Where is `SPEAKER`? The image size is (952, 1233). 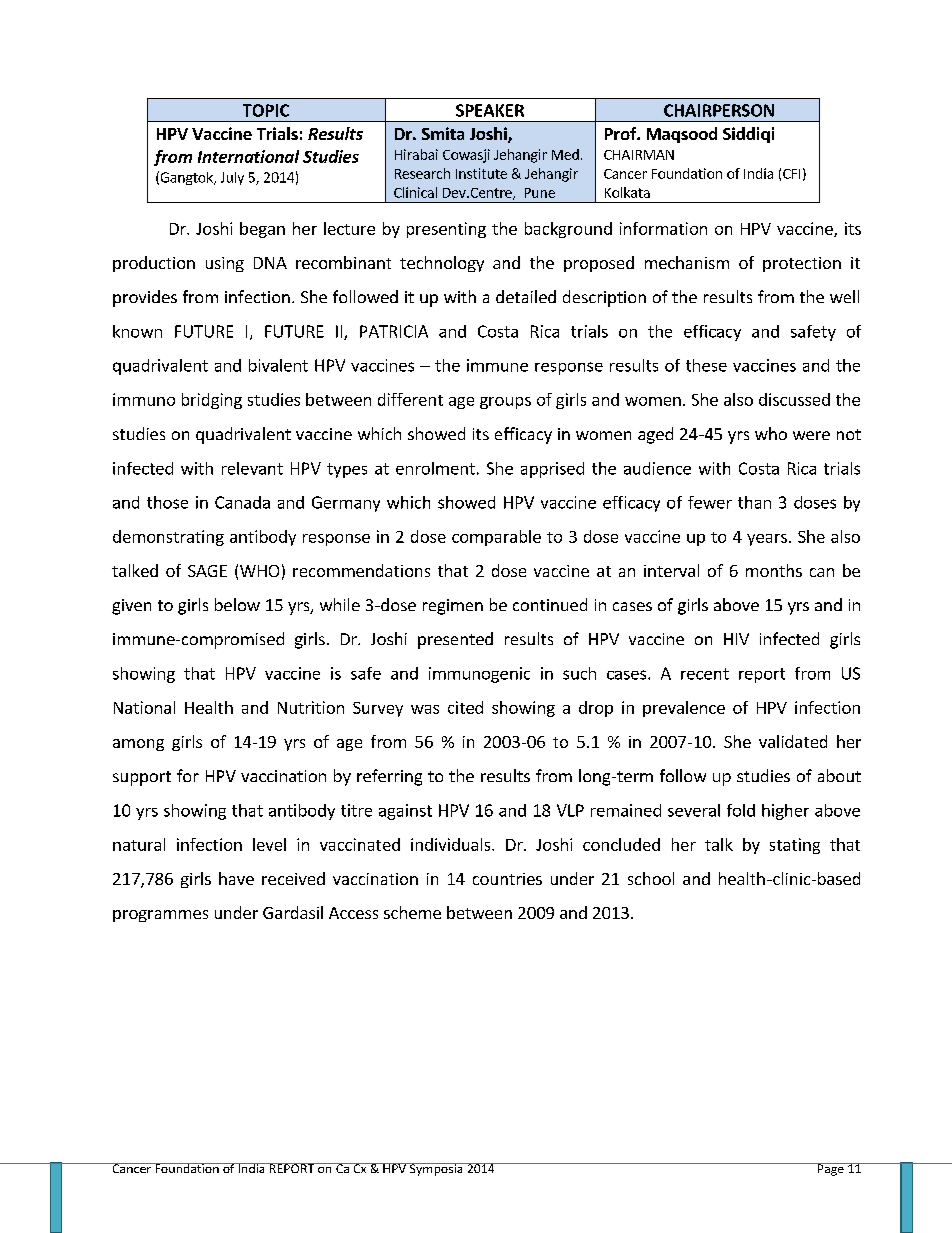 SPEAKER is located at coordinates (490, 110).
